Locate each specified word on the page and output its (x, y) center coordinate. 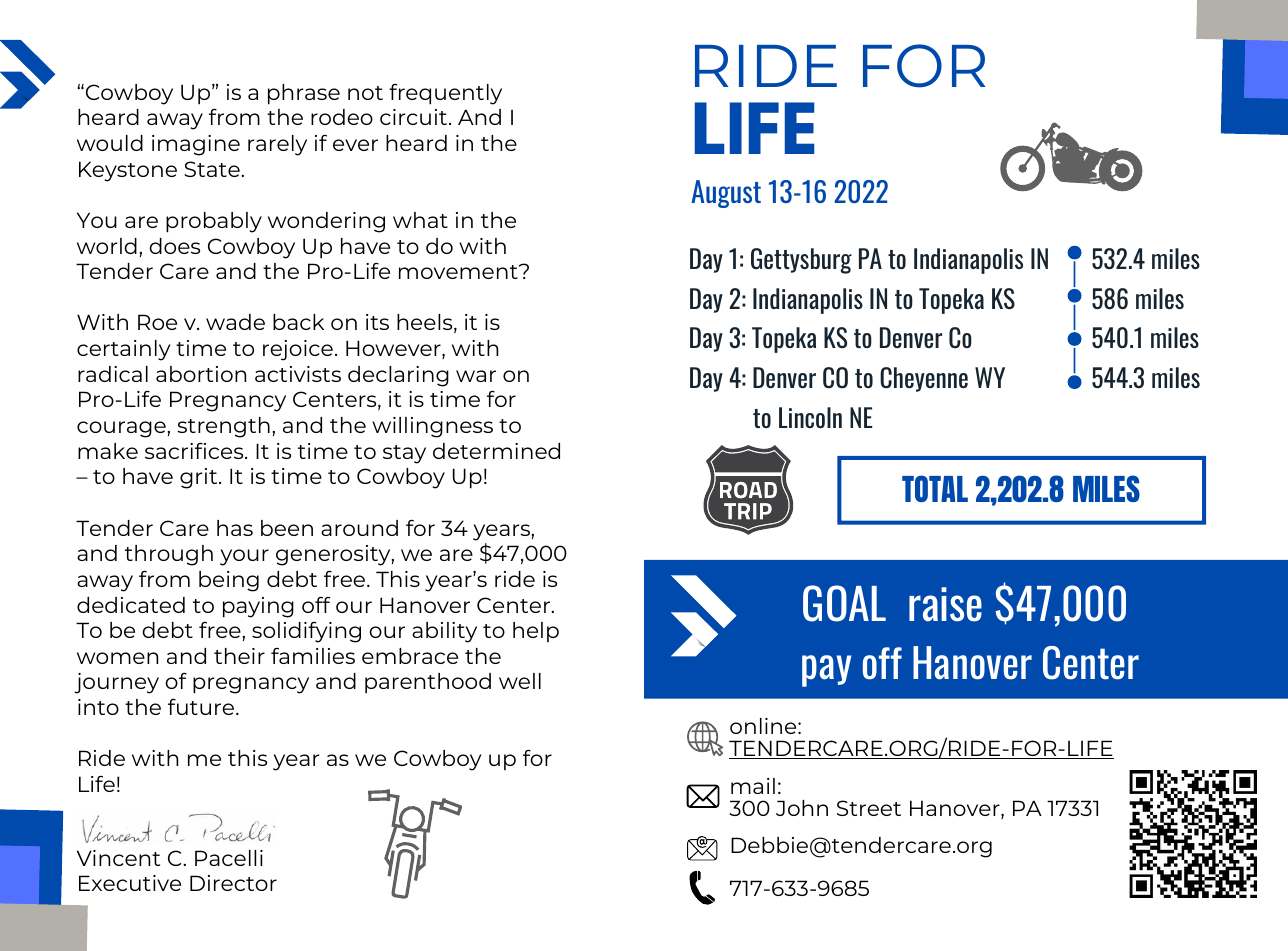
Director (233, 883)
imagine (196, 145)
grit (200, 478)
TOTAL (935, 488)
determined (496, 451)
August (726, 194)
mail (753, 786)
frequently (445, 94)
